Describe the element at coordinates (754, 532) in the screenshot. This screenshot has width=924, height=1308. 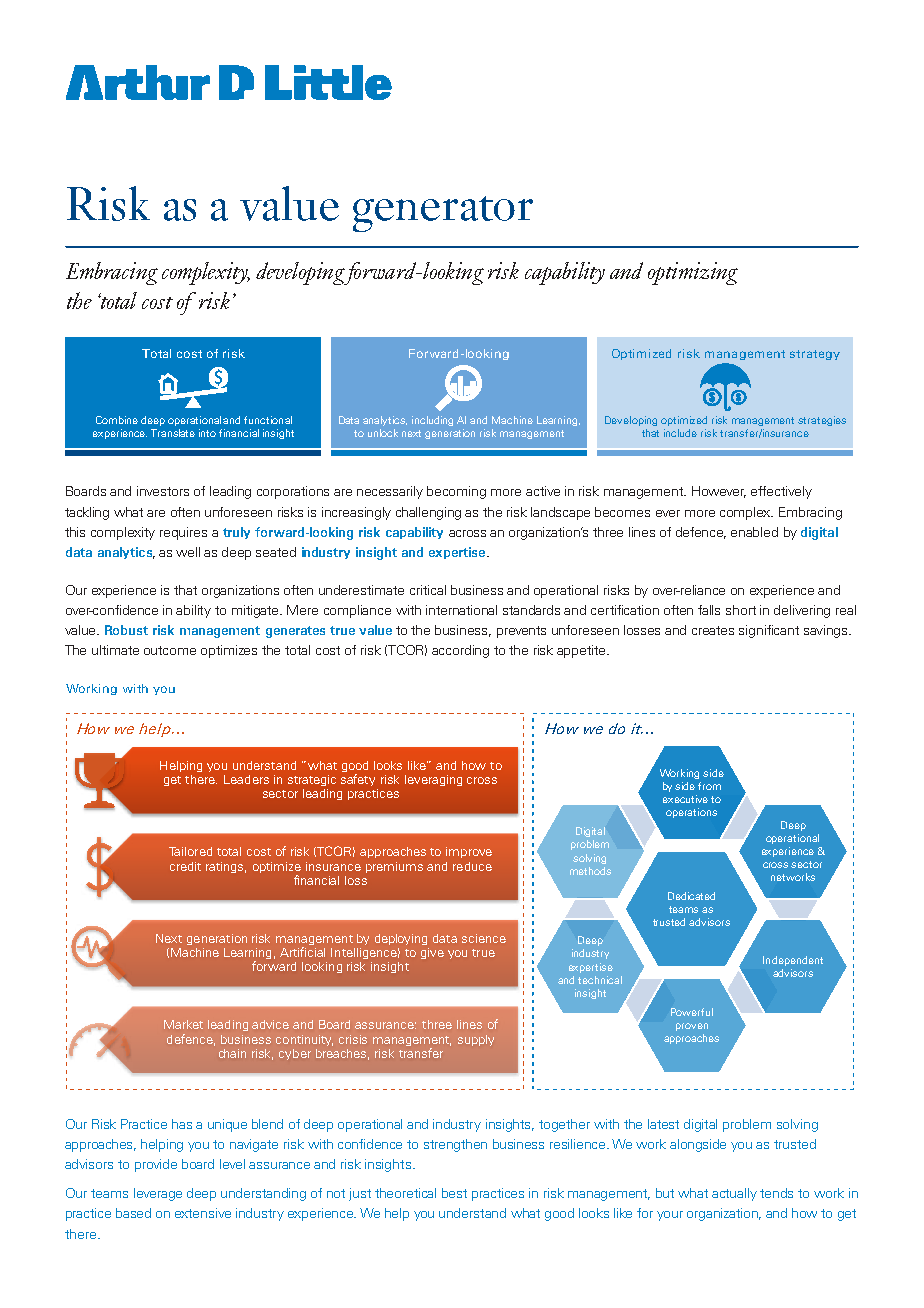
I see `enabled` at that location.
